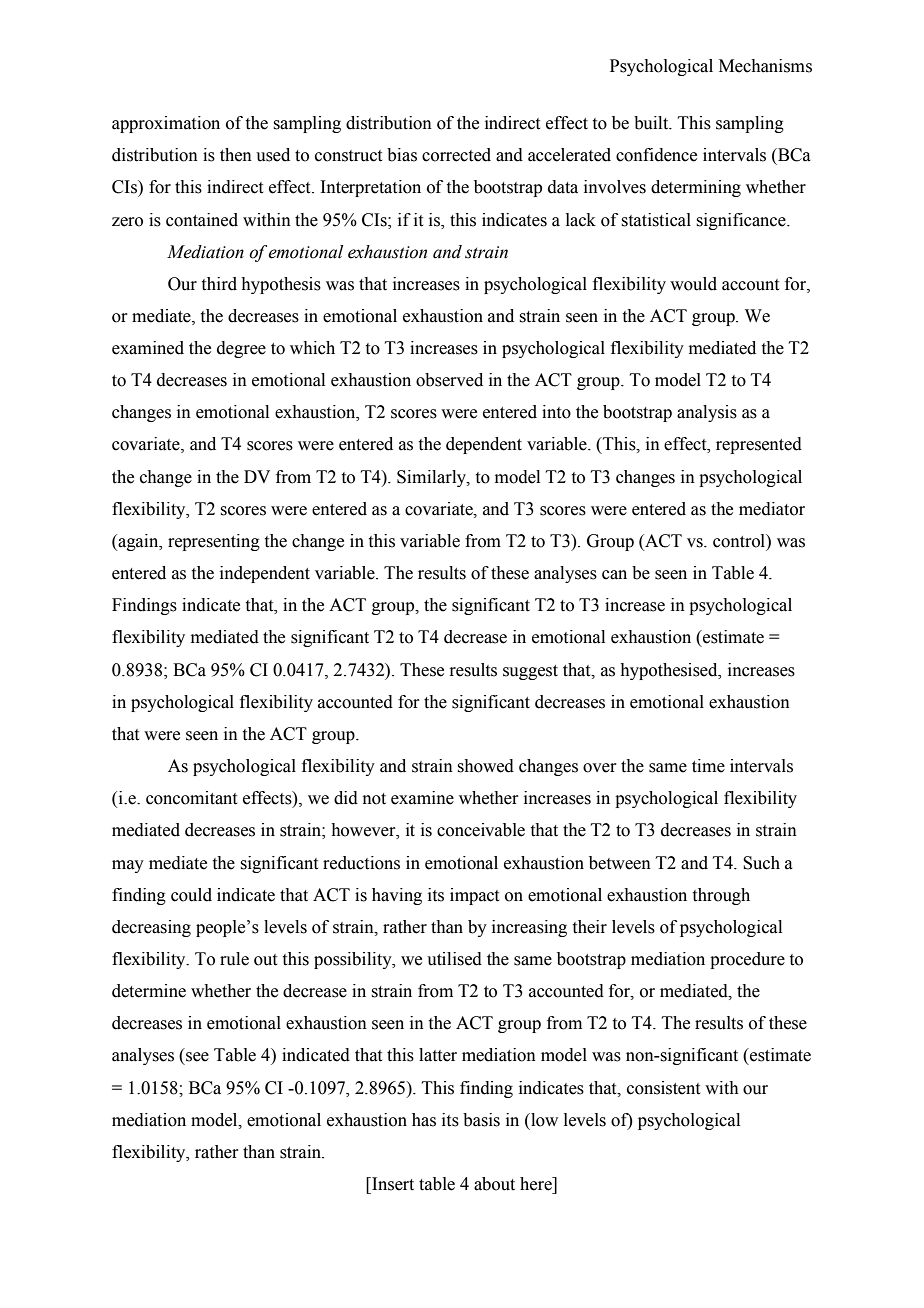 This screenshot has width=924, height=1308. I want to click on consistent, so click(663, 1088).
